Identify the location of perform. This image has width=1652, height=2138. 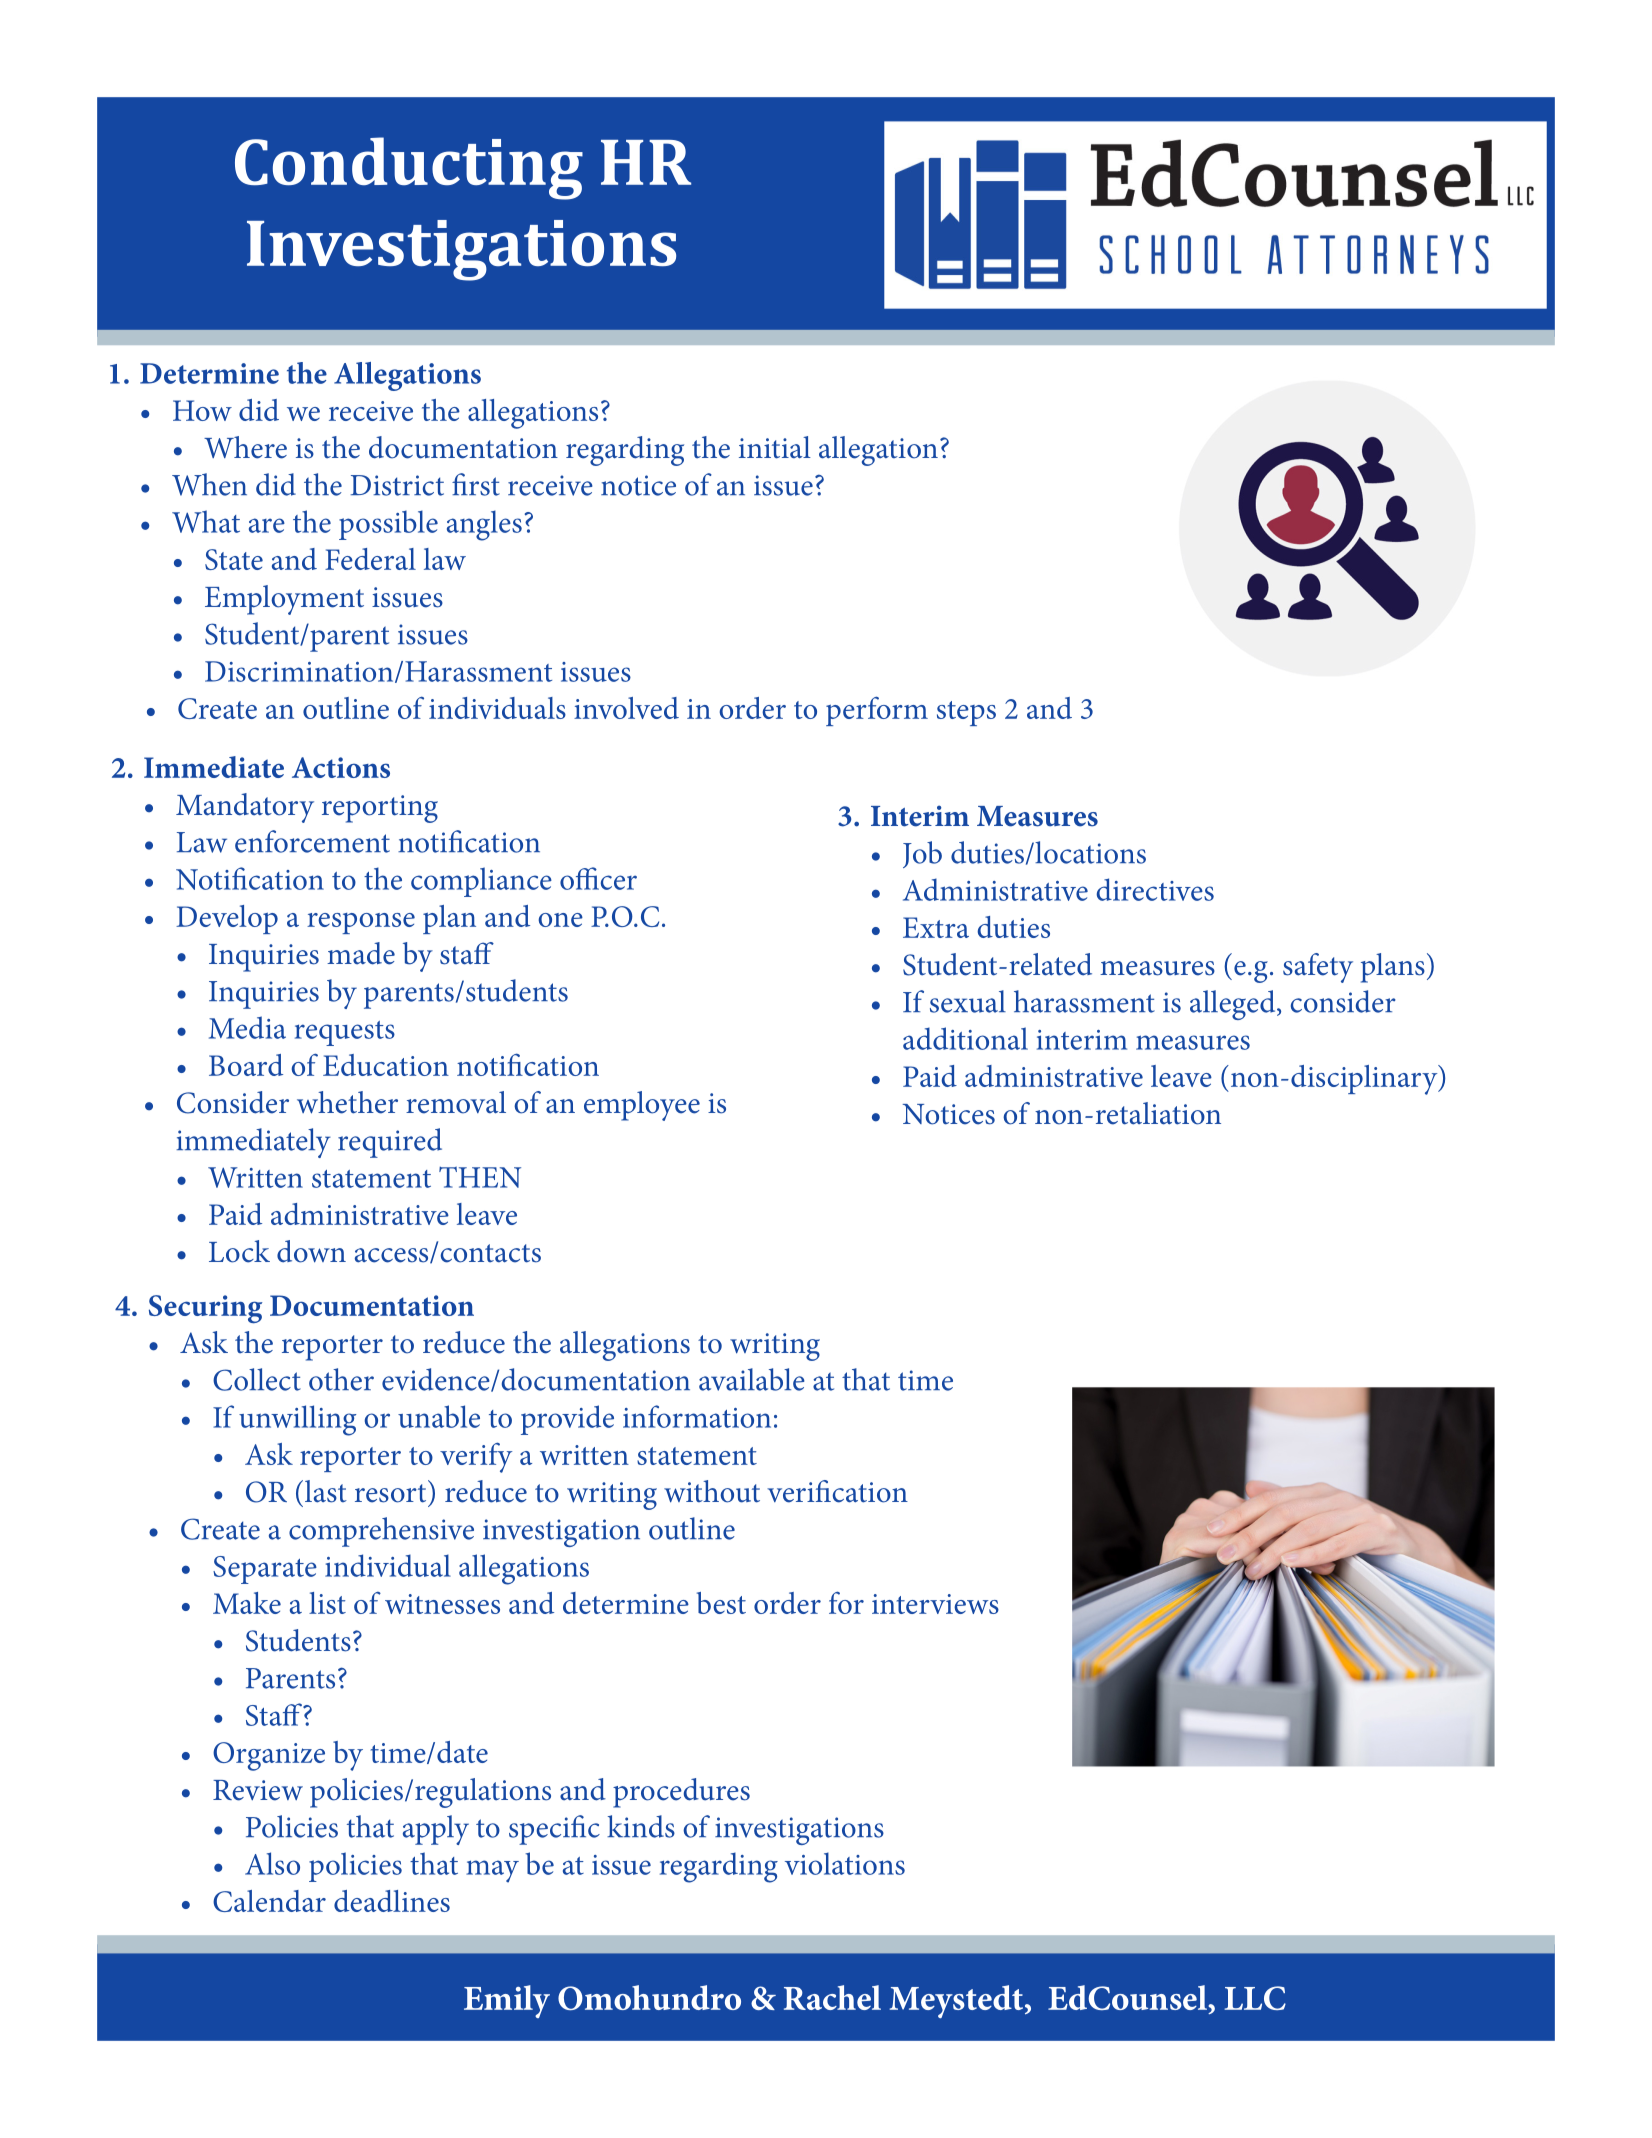
(877, 711).
